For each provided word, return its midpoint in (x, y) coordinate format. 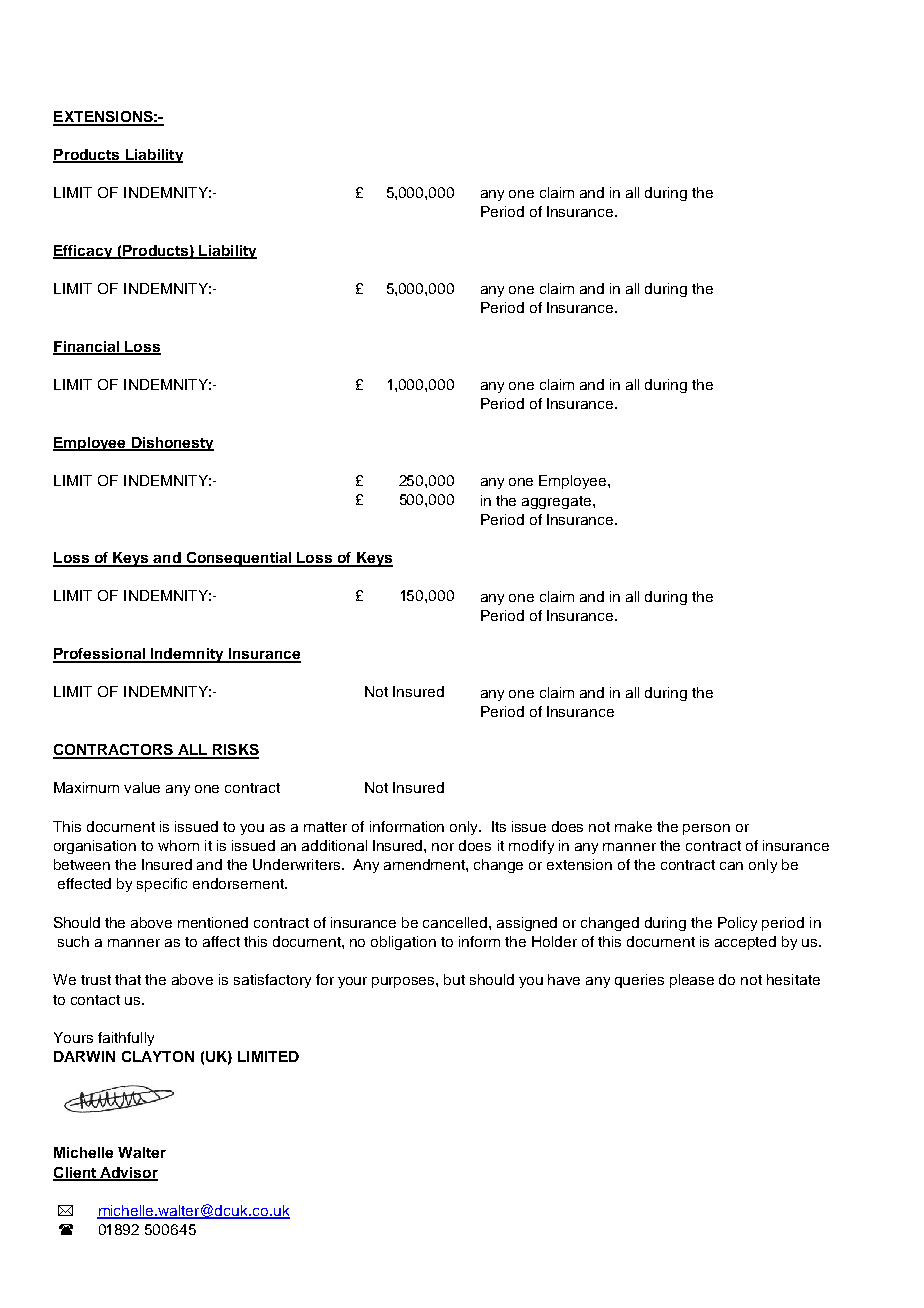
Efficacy (84, 252)
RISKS (235, 751)
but (454, 979)
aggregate (558, 502)
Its (499, 826)
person (706, 829)
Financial (87, 347)
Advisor (128, 1173)
